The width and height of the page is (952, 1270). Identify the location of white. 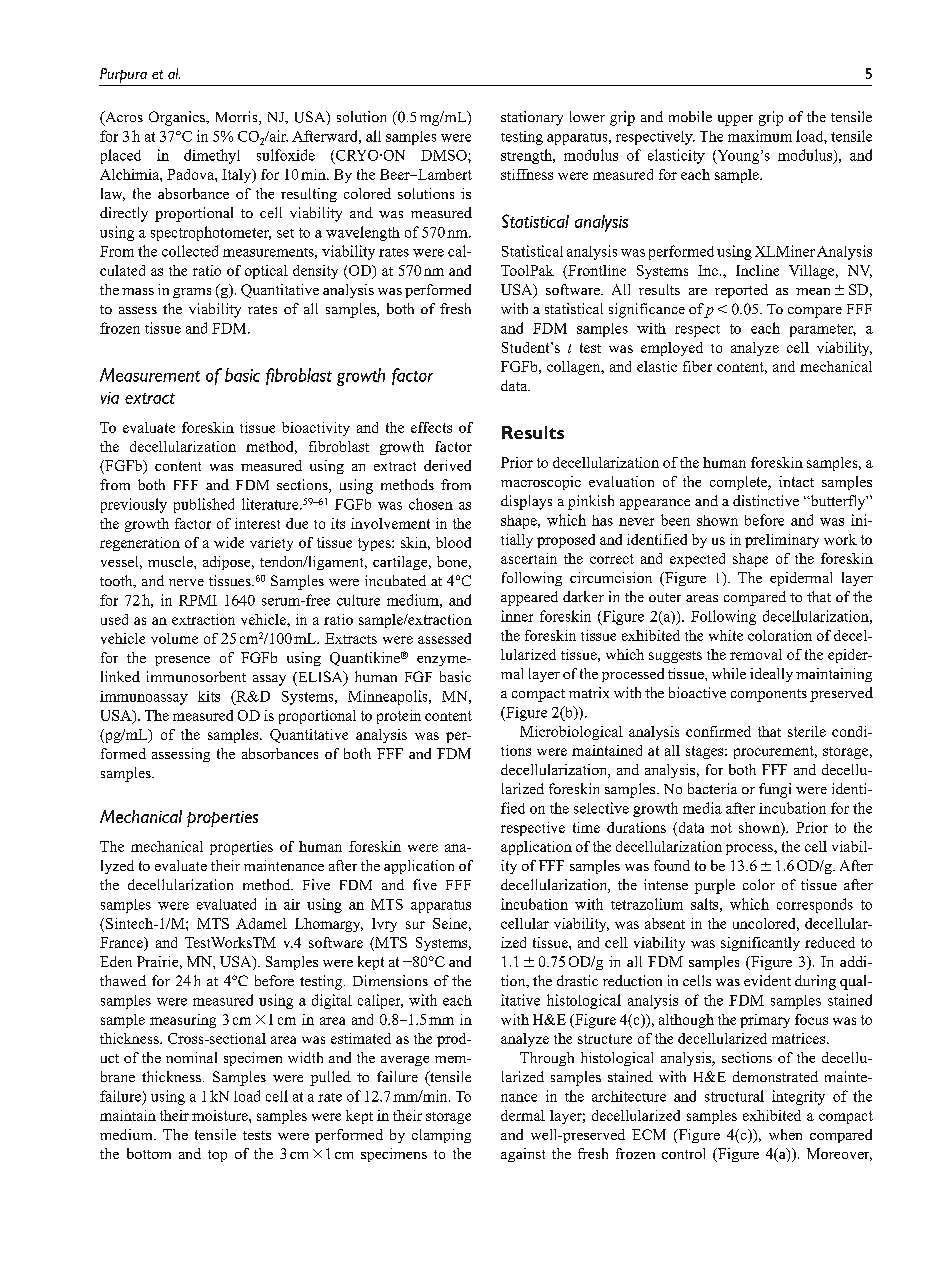
(726, 635).
